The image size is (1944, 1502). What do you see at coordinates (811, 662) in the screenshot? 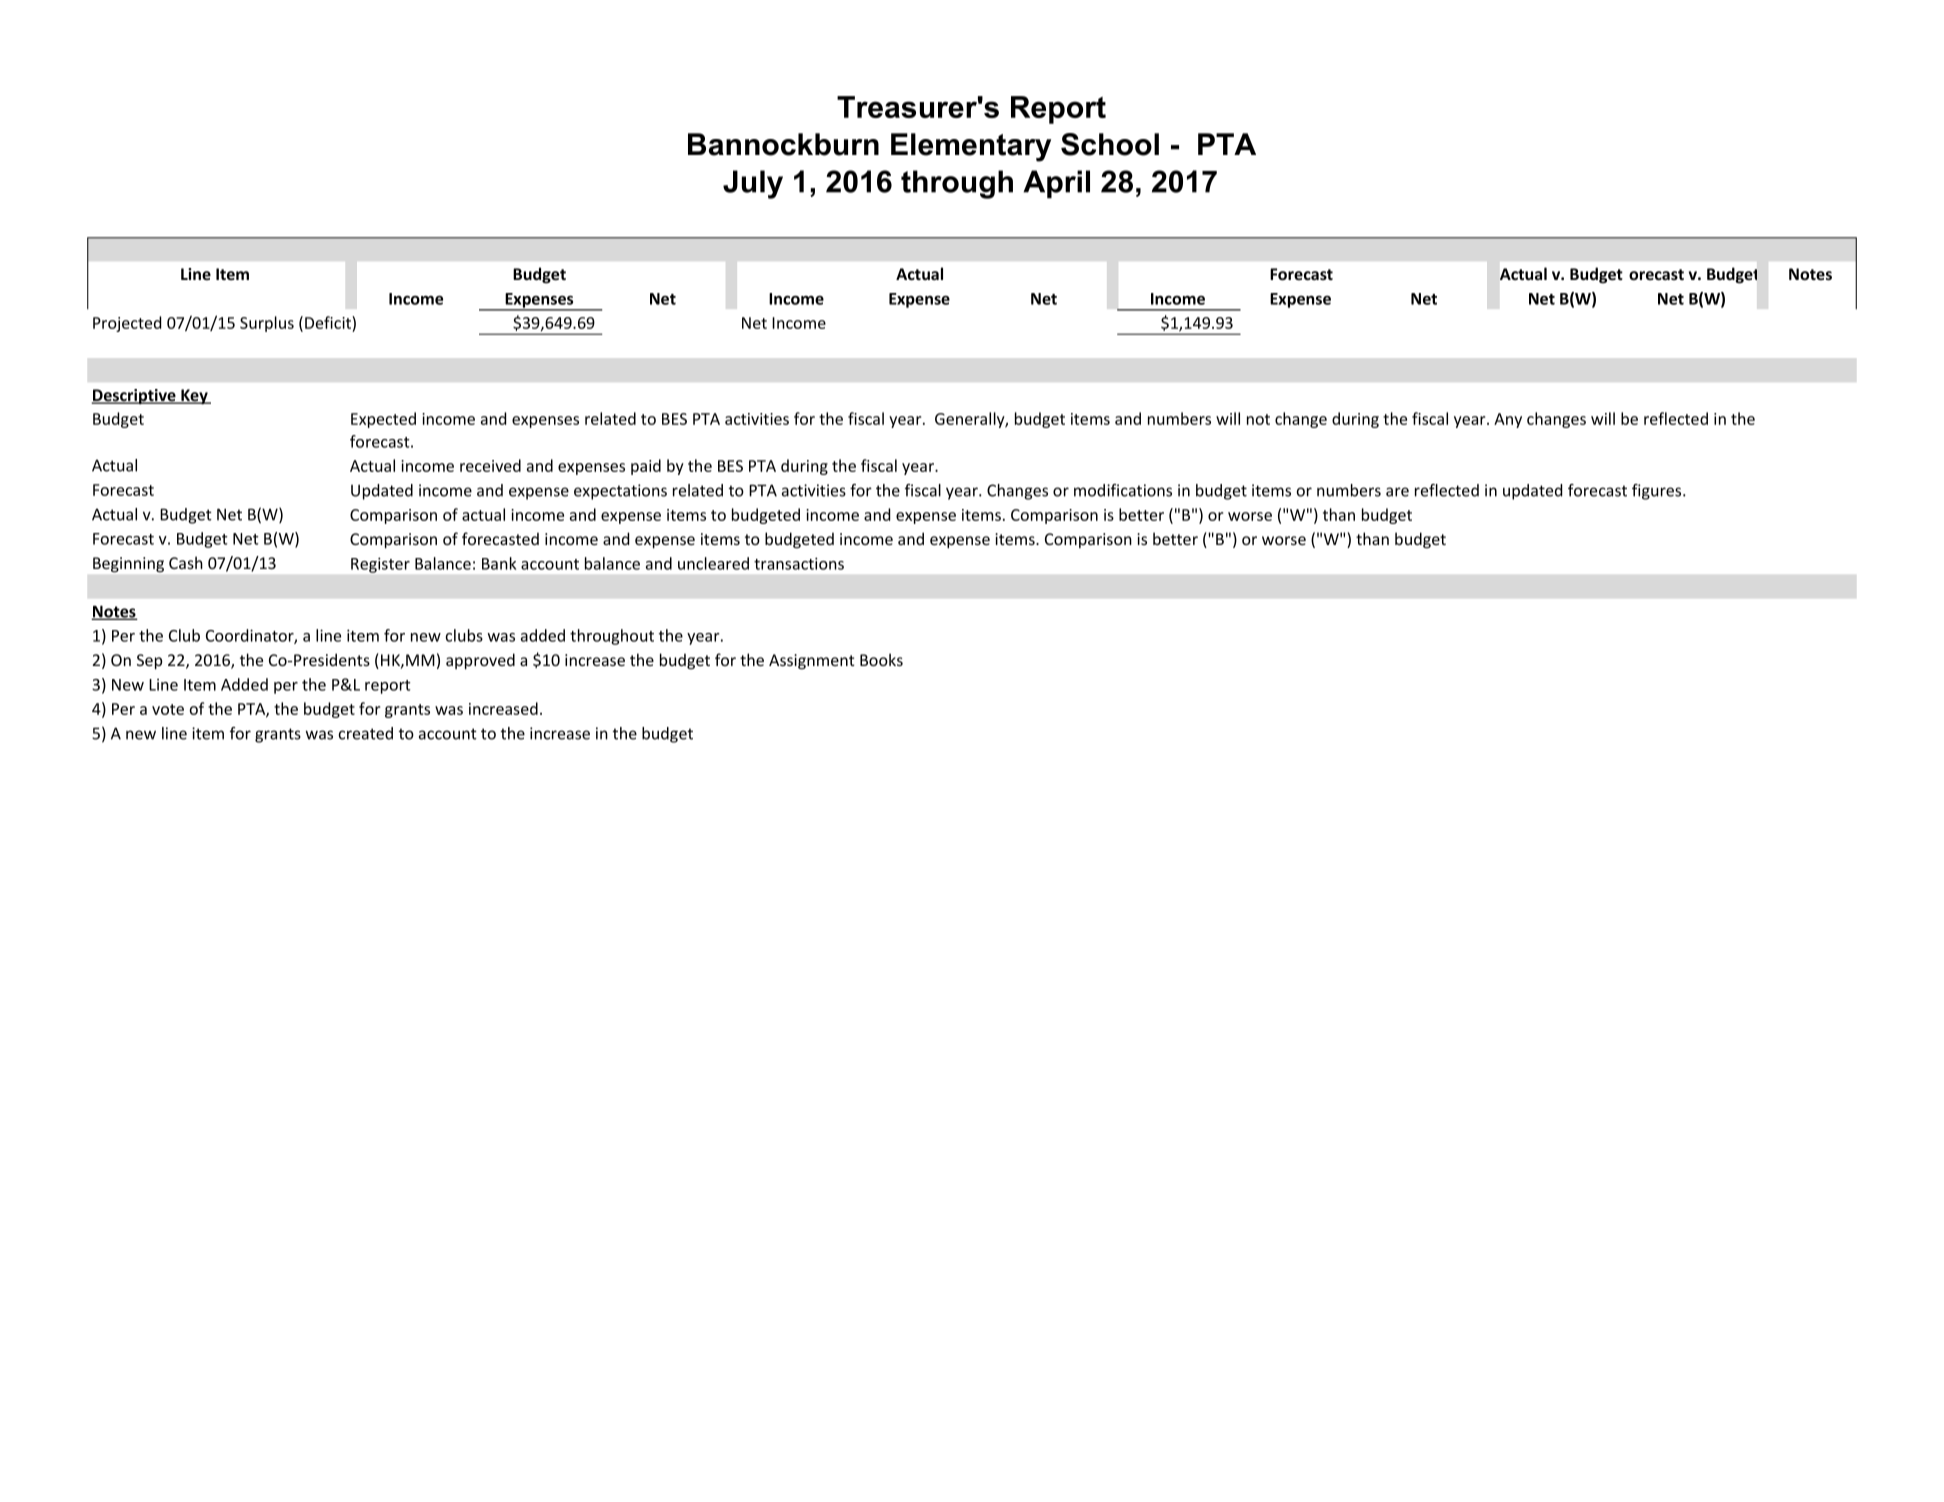
I see `Assignment` at bounding box center [811, 662].
